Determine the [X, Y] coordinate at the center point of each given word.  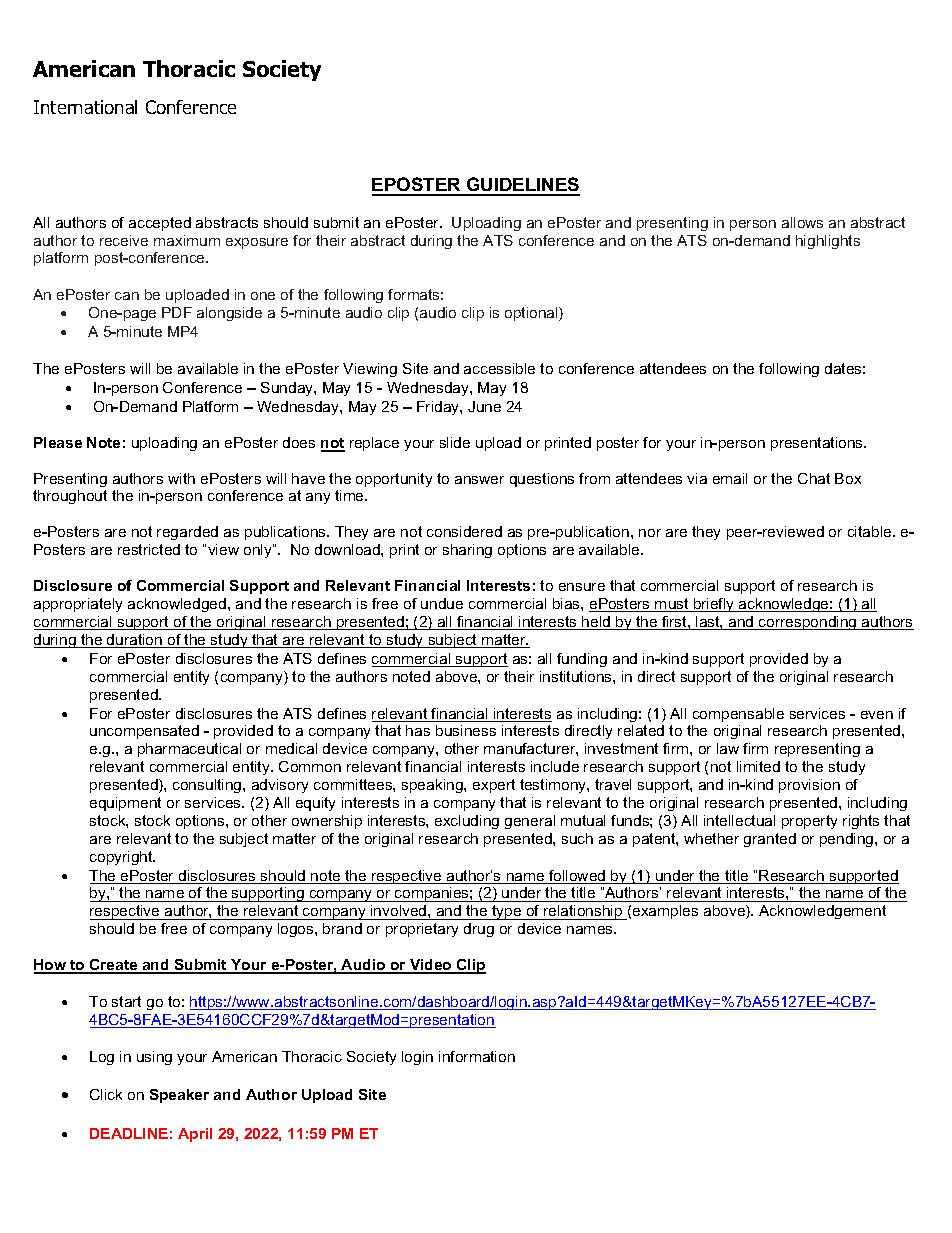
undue [442, 603]
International [85, 107]
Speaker [179, 1096]
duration [135, 641]
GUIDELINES [522, 186]
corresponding [808, 623]
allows [802, 222]
